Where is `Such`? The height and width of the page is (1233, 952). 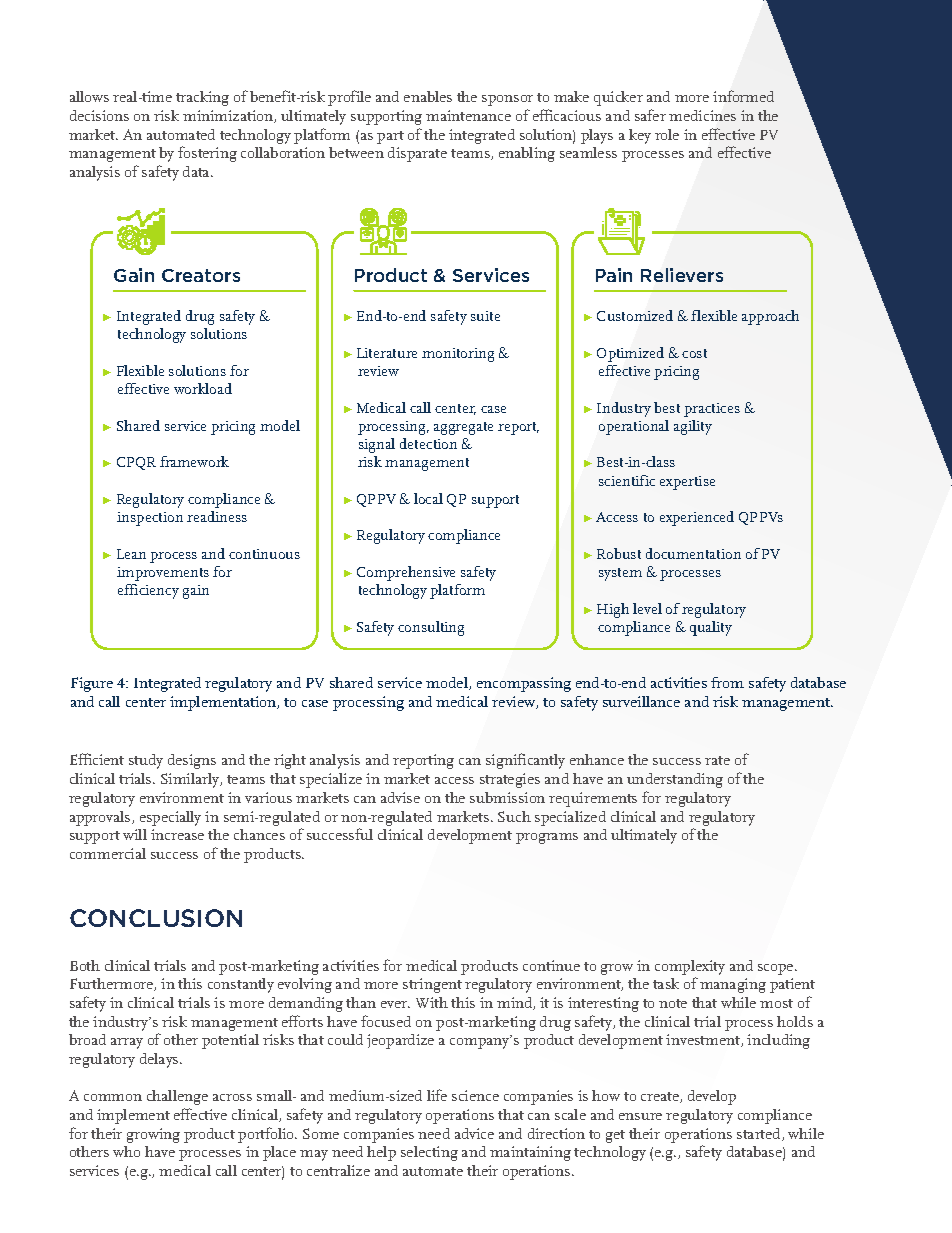
Such is located at coordinates (514, 816).
